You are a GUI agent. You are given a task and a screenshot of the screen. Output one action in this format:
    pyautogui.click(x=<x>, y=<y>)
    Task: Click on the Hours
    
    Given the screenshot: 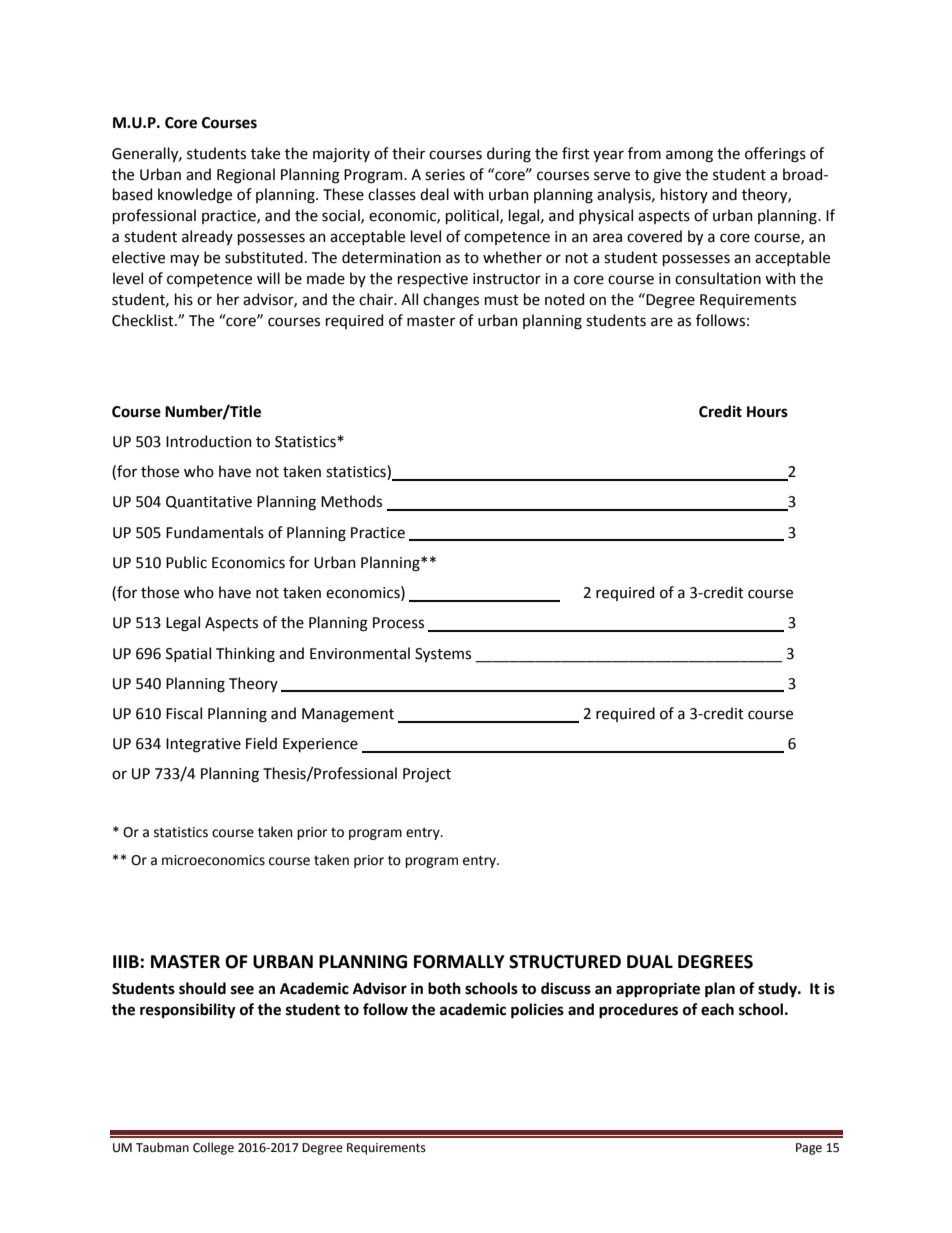 What is the action you would take?
    pyautogui.click(x=767, y=412)
